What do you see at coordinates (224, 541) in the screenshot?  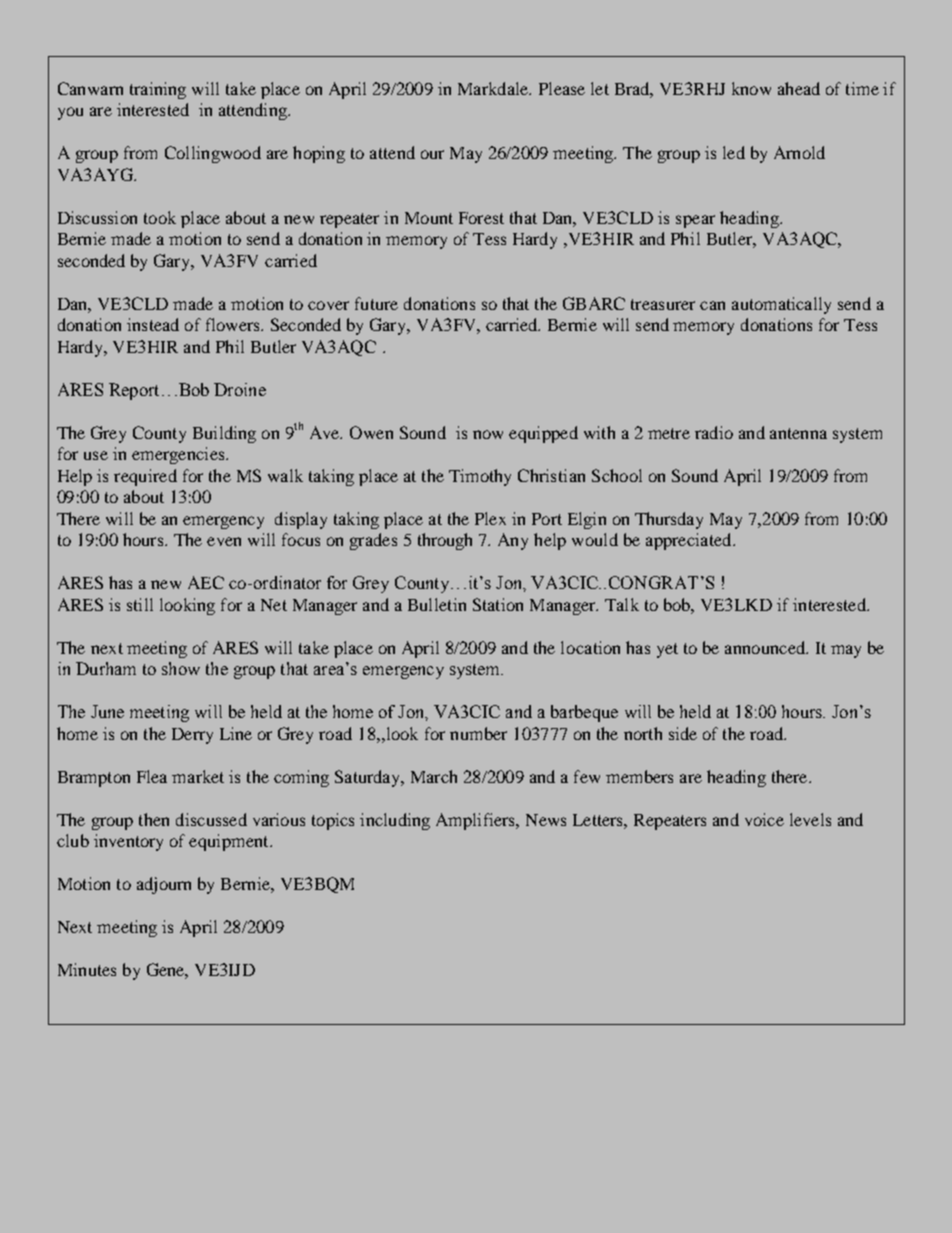 I see `even` at bounding box center [224, 541].
